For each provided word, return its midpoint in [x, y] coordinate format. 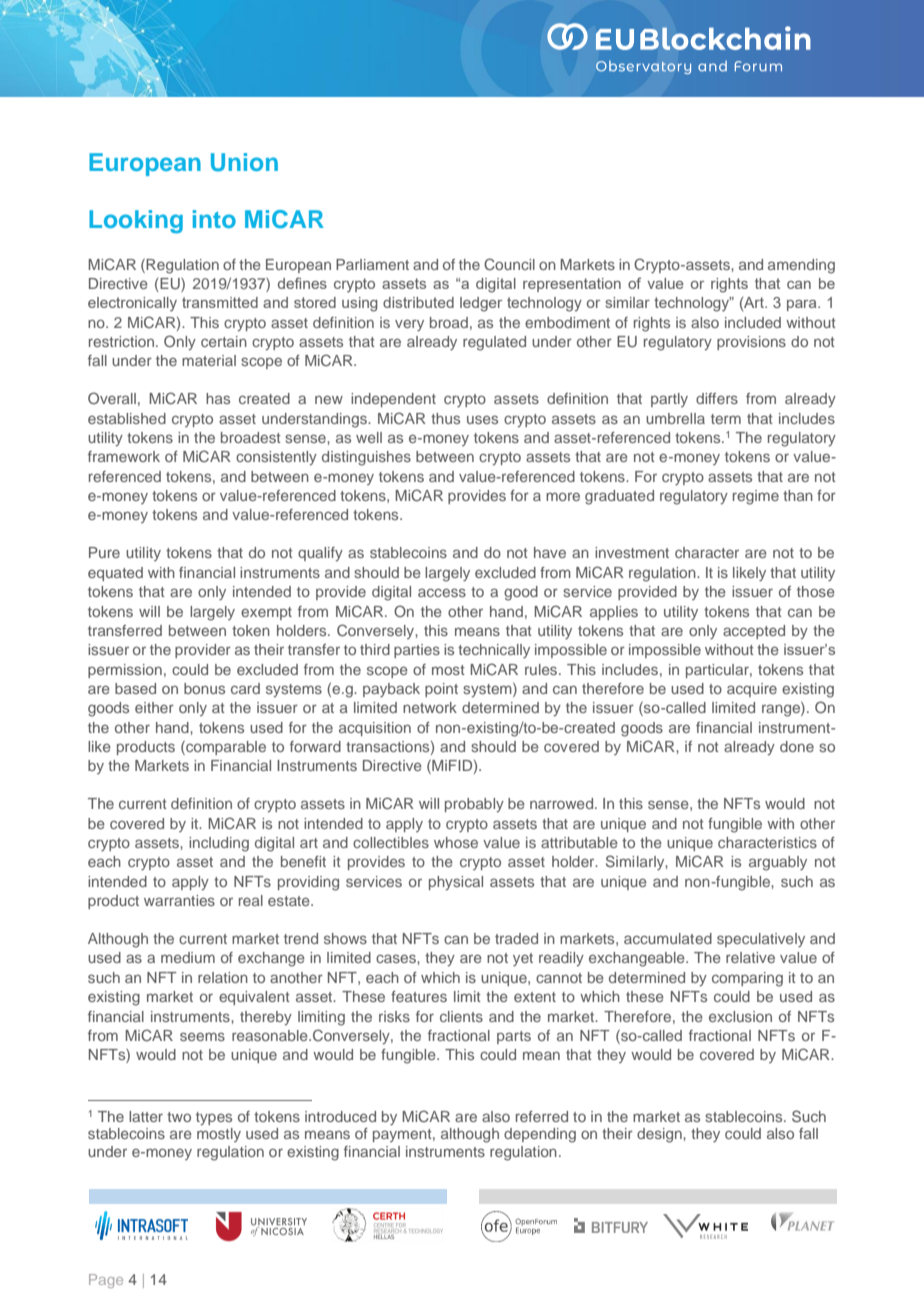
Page [106, 1281]
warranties [179, 900]
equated [115, 574]
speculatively [761, 940]
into [214, 219]
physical [456, 883]
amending [801, 266]
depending [540, 1135]
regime [756, 497]
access [442, 592]
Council [509, 264]
